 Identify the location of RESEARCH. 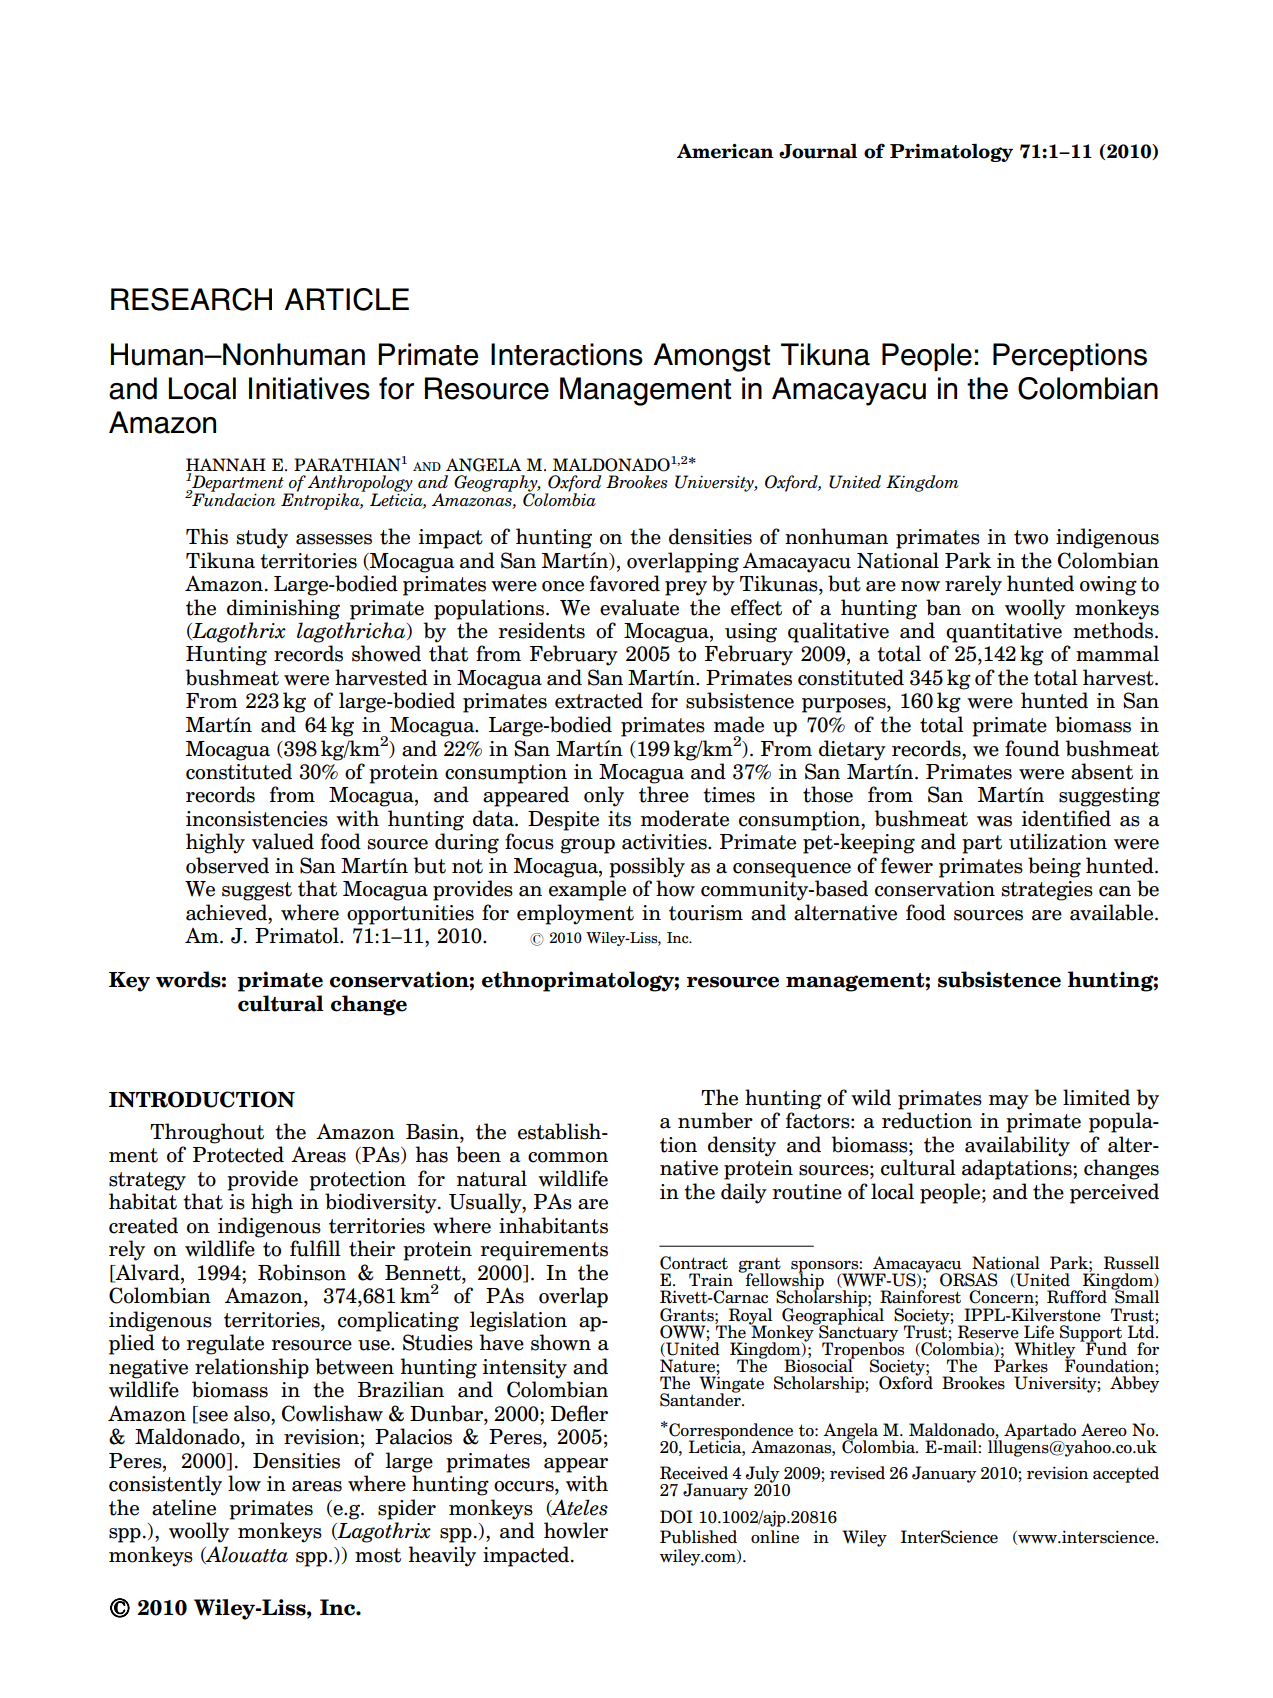
(191, 299).
